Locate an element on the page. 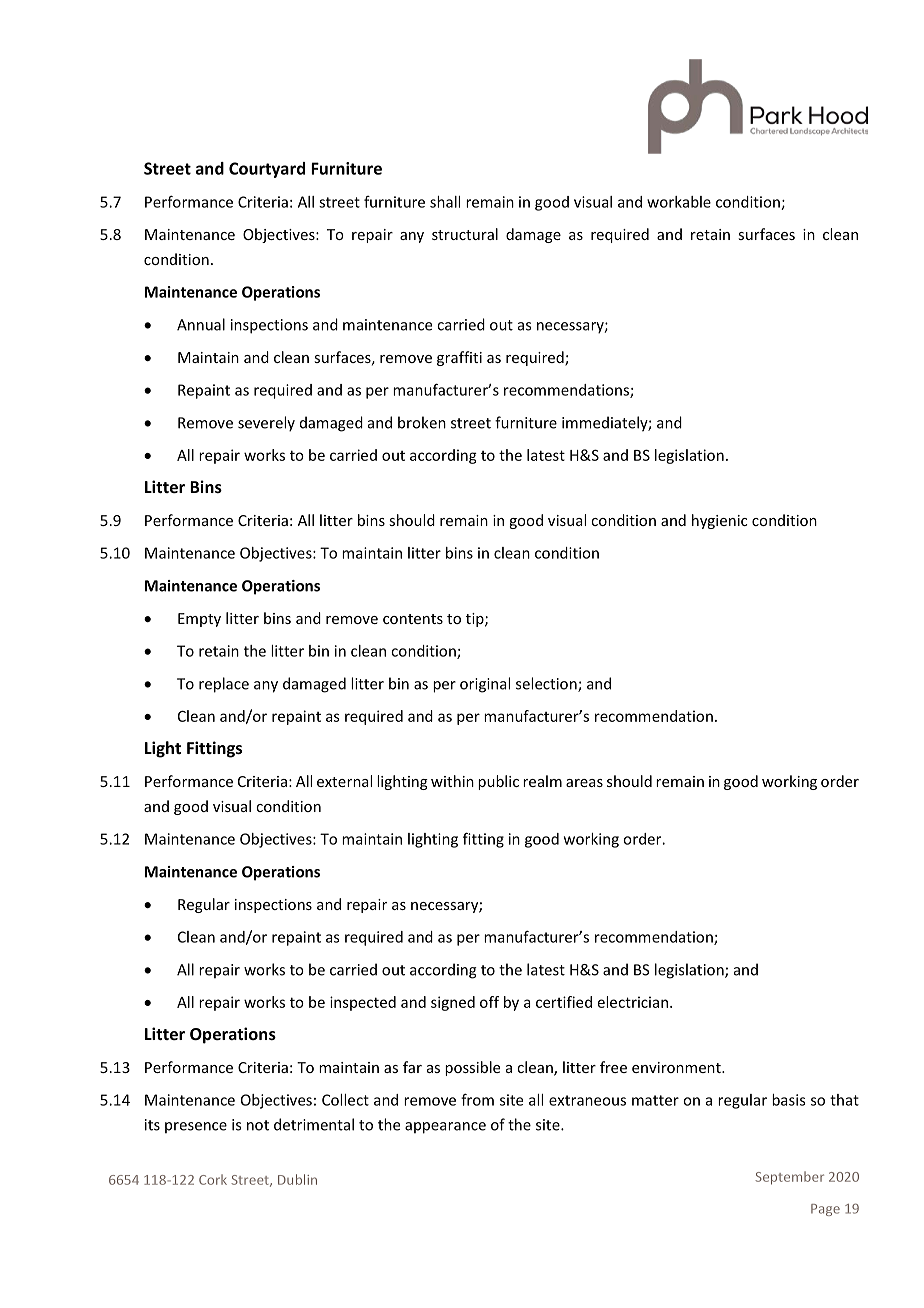 This document has width=924, height=1308. replace is located at coordinates (224, 685).
